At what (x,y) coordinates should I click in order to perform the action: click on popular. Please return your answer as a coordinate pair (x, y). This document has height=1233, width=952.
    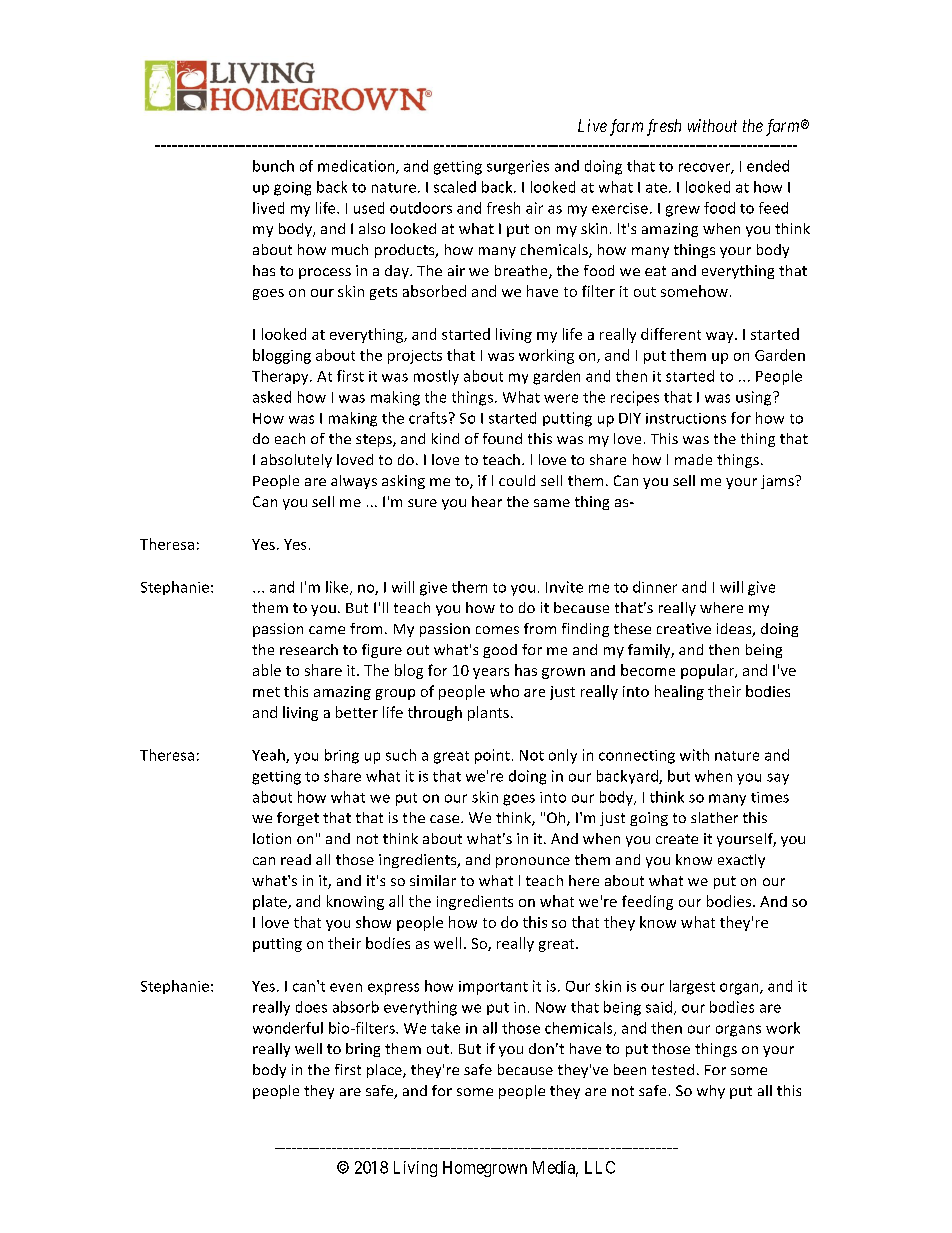
    Looking at the image, I should click on (708, 671).
